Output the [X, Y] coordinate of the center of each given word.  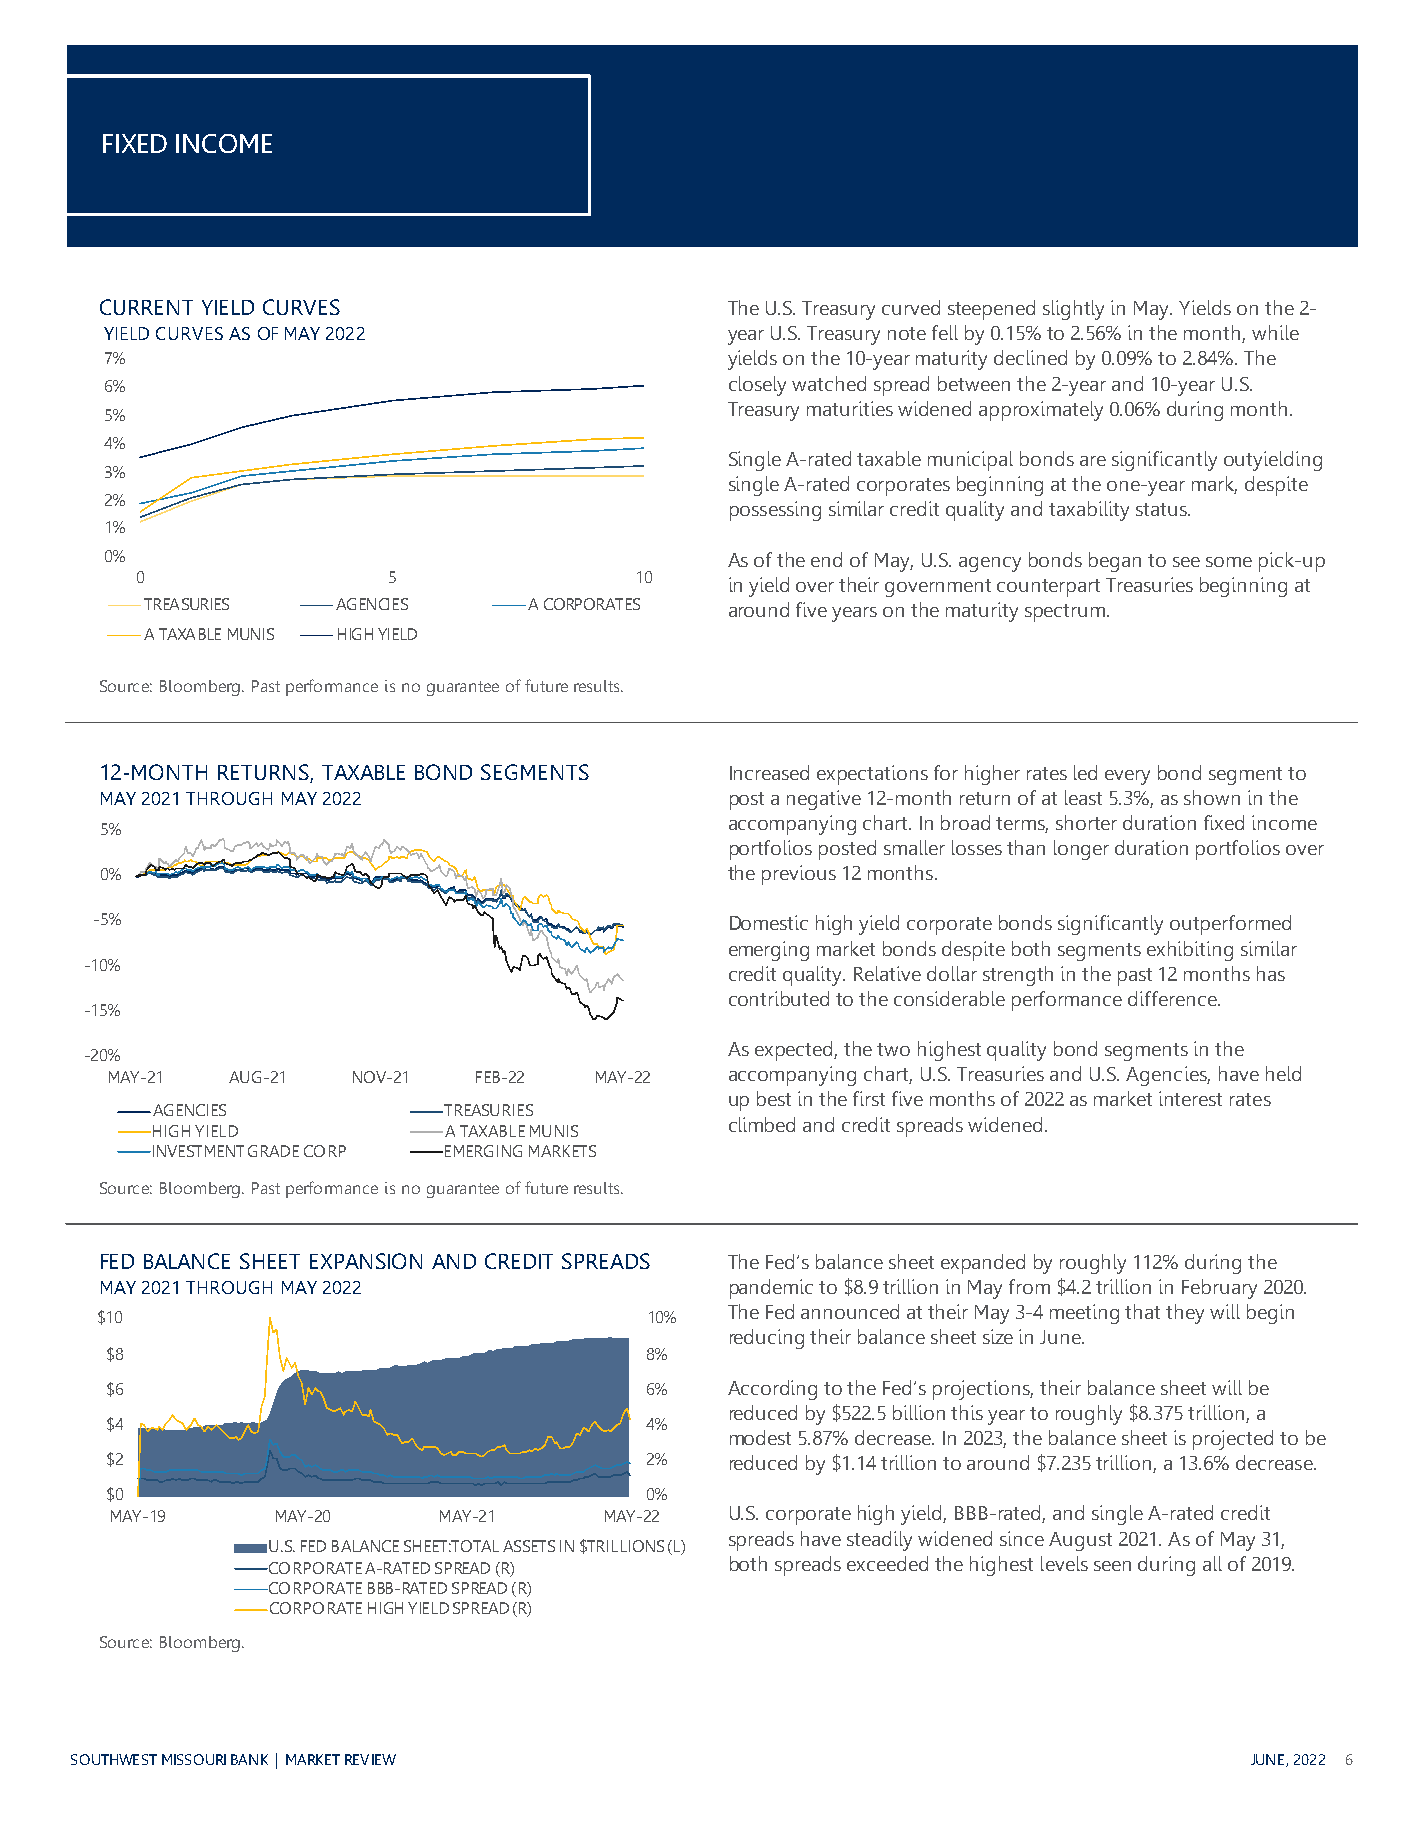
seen [1112, 1566]
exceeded [887, 1563]
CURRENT [146, 307]
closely [757, 386]
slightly [1073, 310]
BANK [249, 1759]
